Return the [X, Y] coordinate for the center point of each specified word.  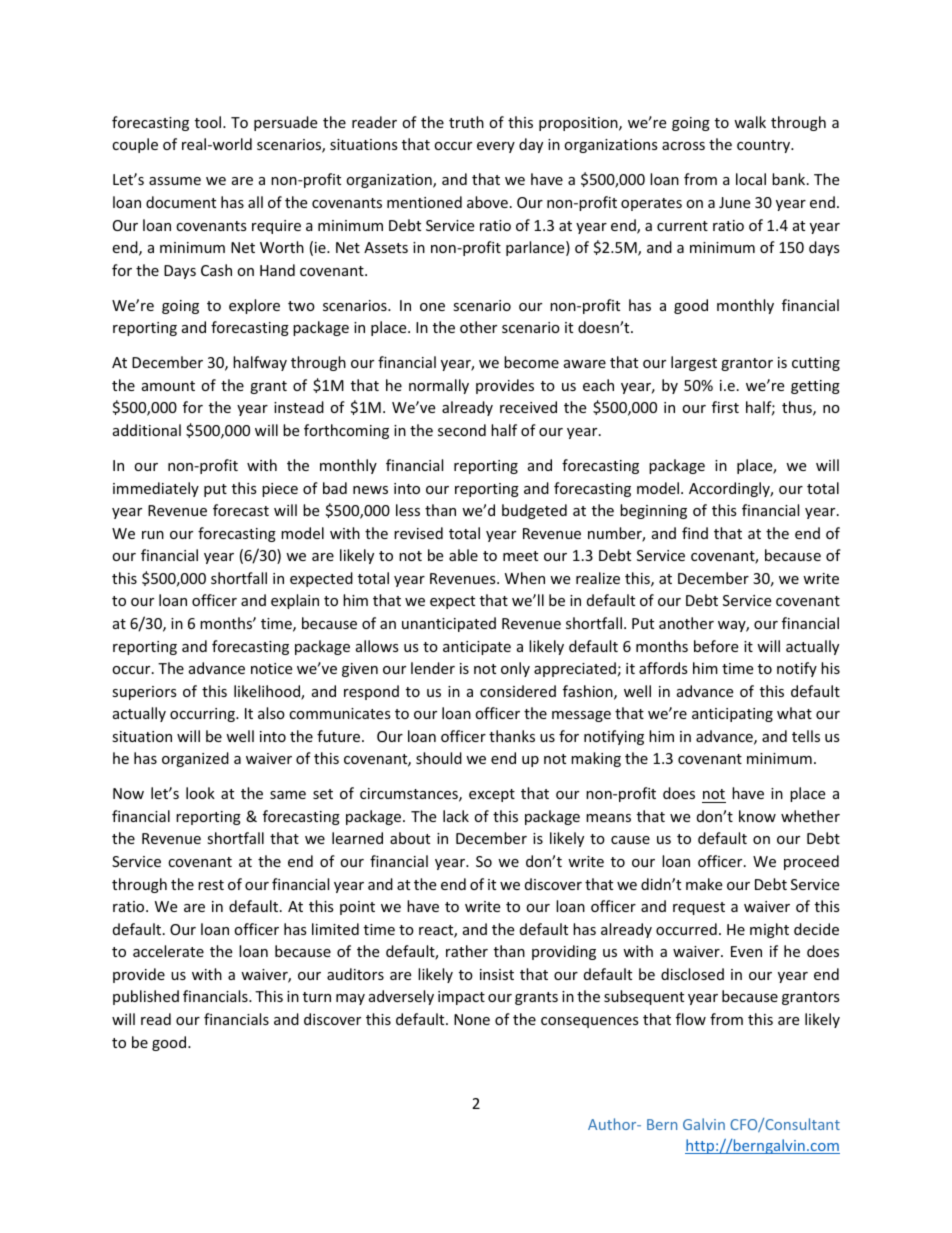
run [153, 535]
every [496, 147]
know [757, 816]
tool [209, 122]
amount [168, 386]
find [695, 533]
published [146, 997]
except [492, 795]
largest [694, 363]
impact [461, 998]
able [463, 555]
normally [439, 386]
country [765, 146]
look [200, 793]
